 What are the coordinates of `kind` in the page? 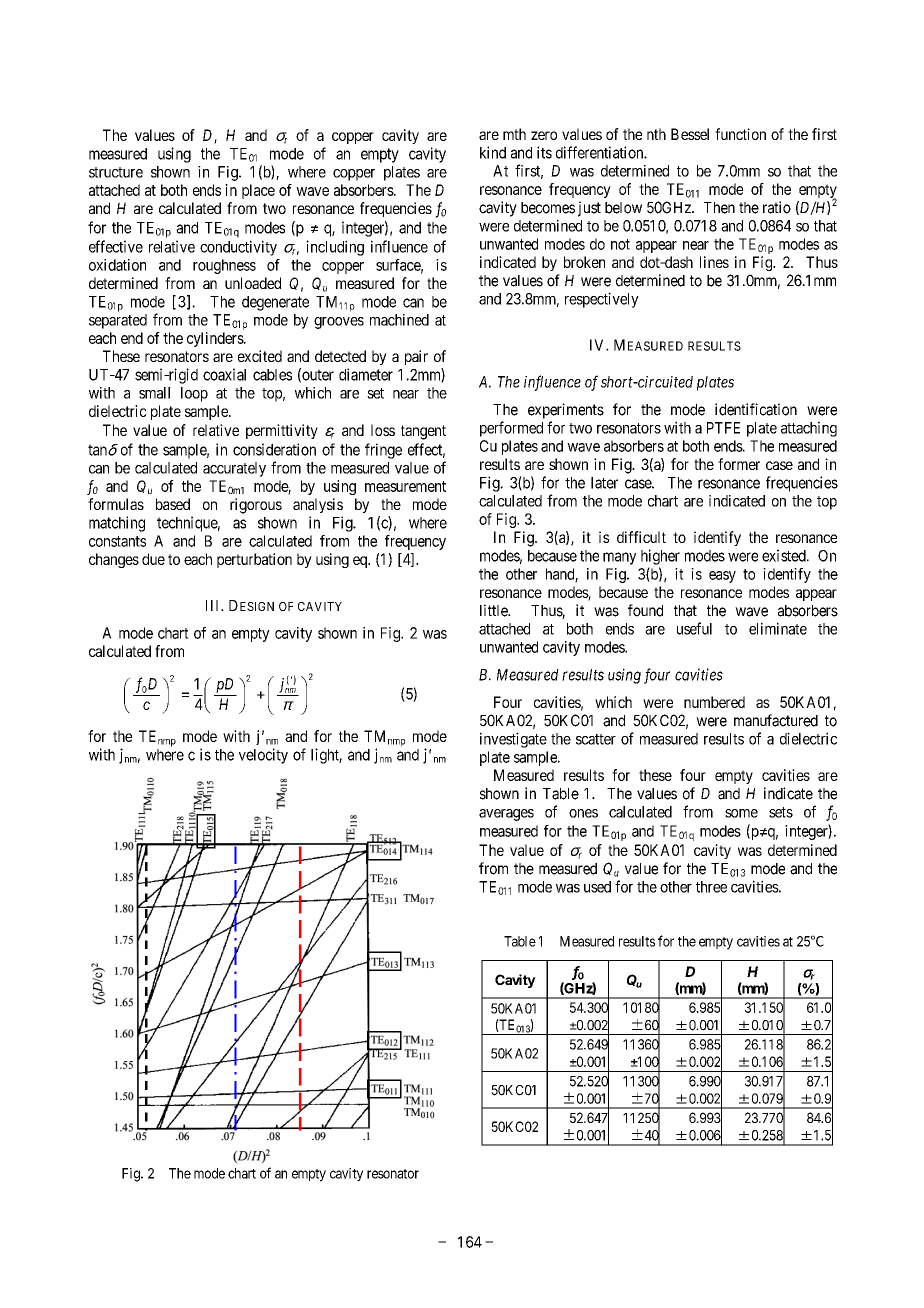 It's located at (493, 152).
